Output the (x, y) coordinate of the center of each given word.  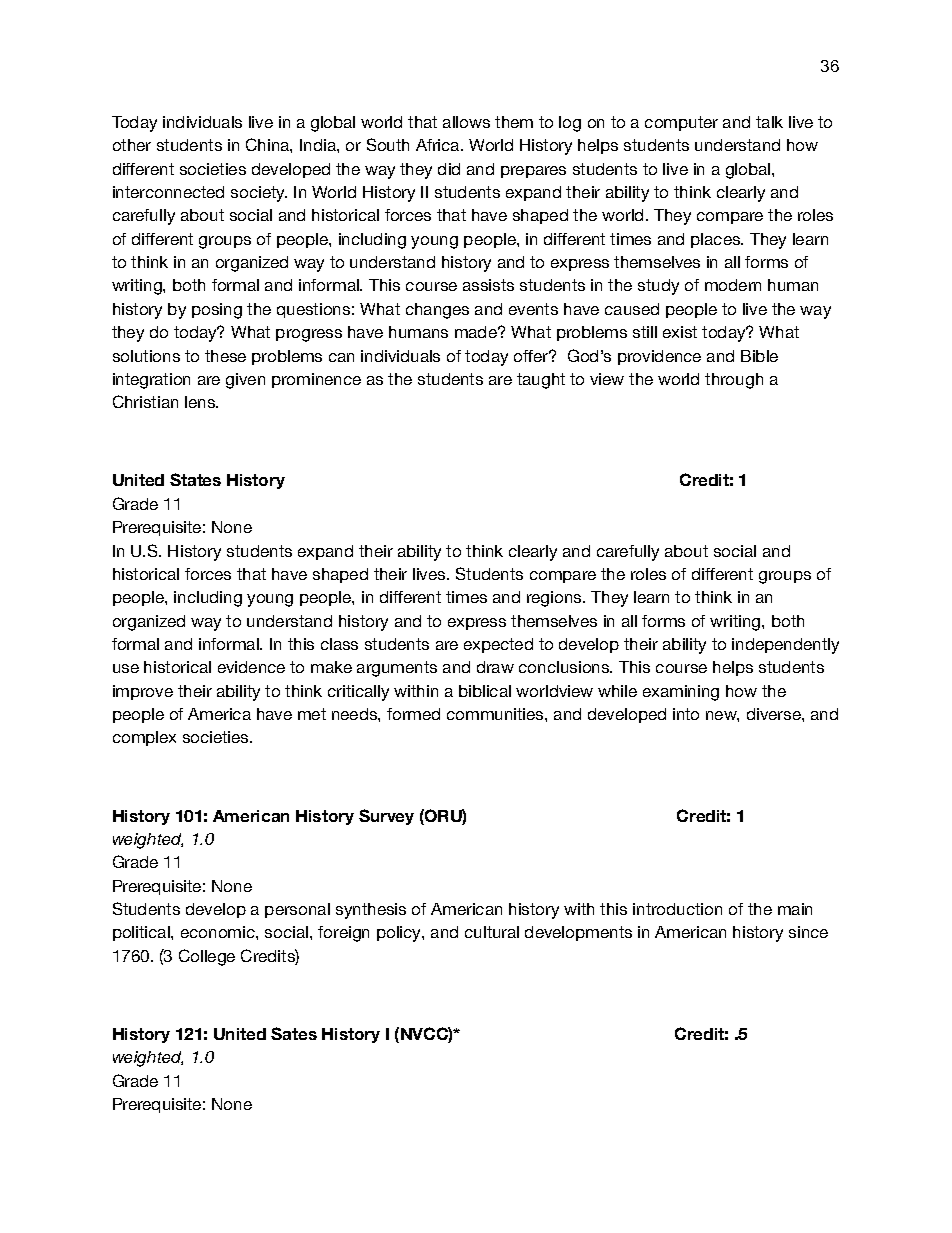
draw (495, 667)
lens (201, 402)
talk (769, 122)
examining (681, 693)
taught (541, 381)
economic (219, 932)
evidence (251, 667)
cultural (492, 932)
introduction (677, 909)
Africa (439, 145)
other (132, 145)
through (734, 381)
